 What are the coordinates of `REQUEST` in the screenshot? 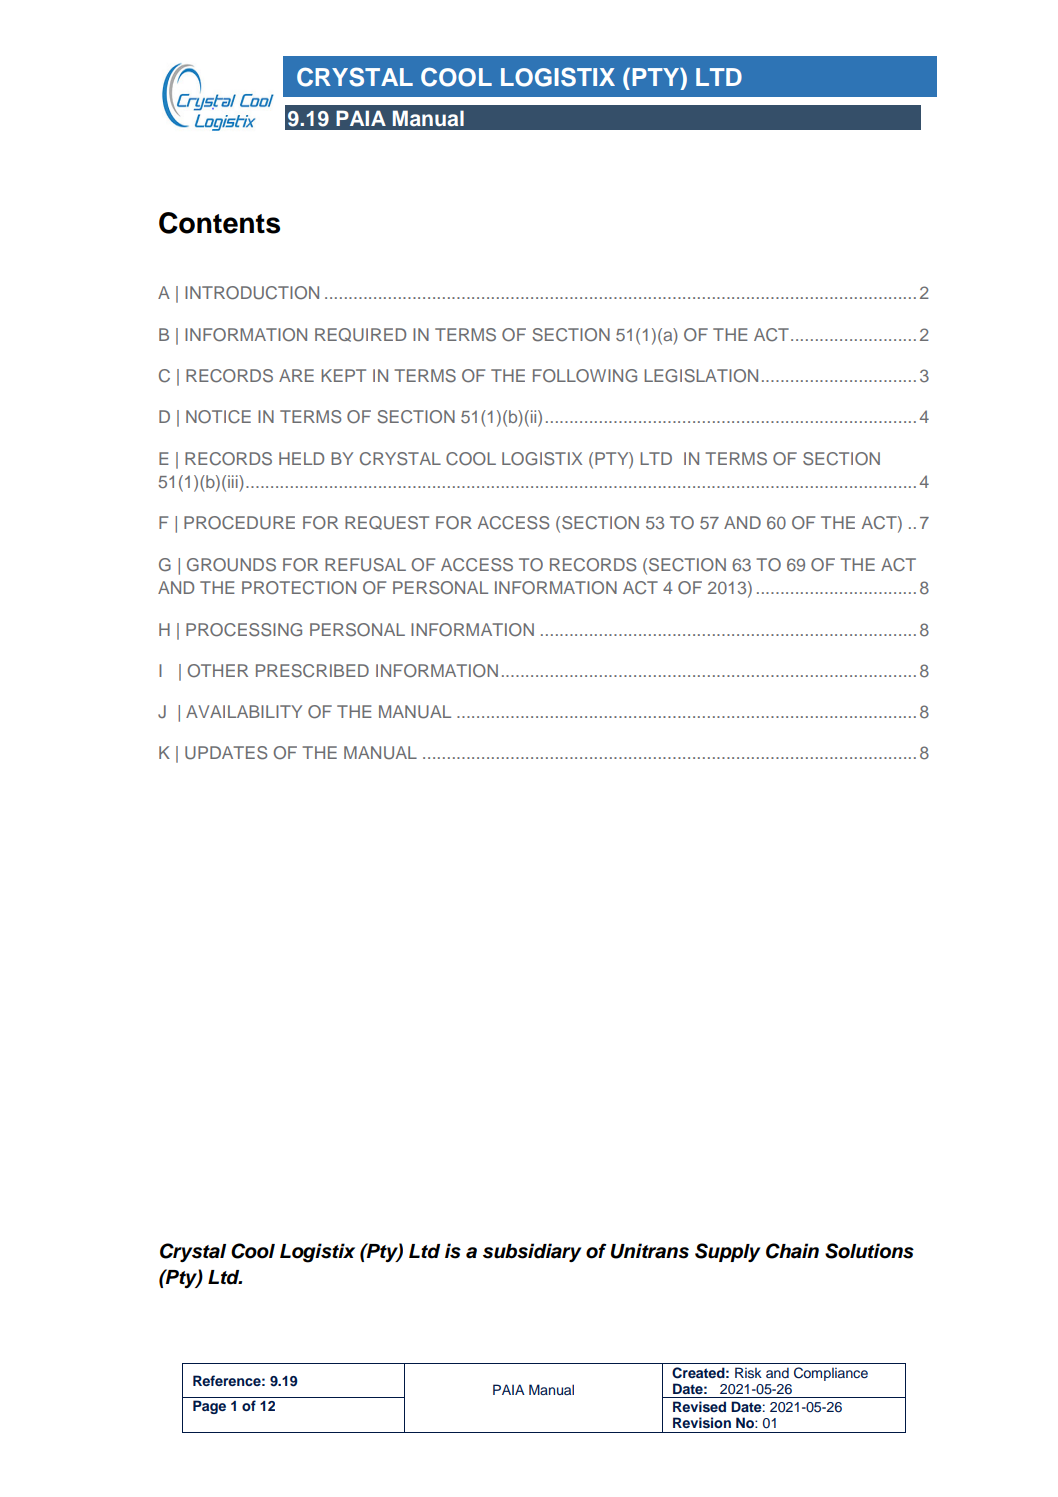 It's located at (387, 523).
